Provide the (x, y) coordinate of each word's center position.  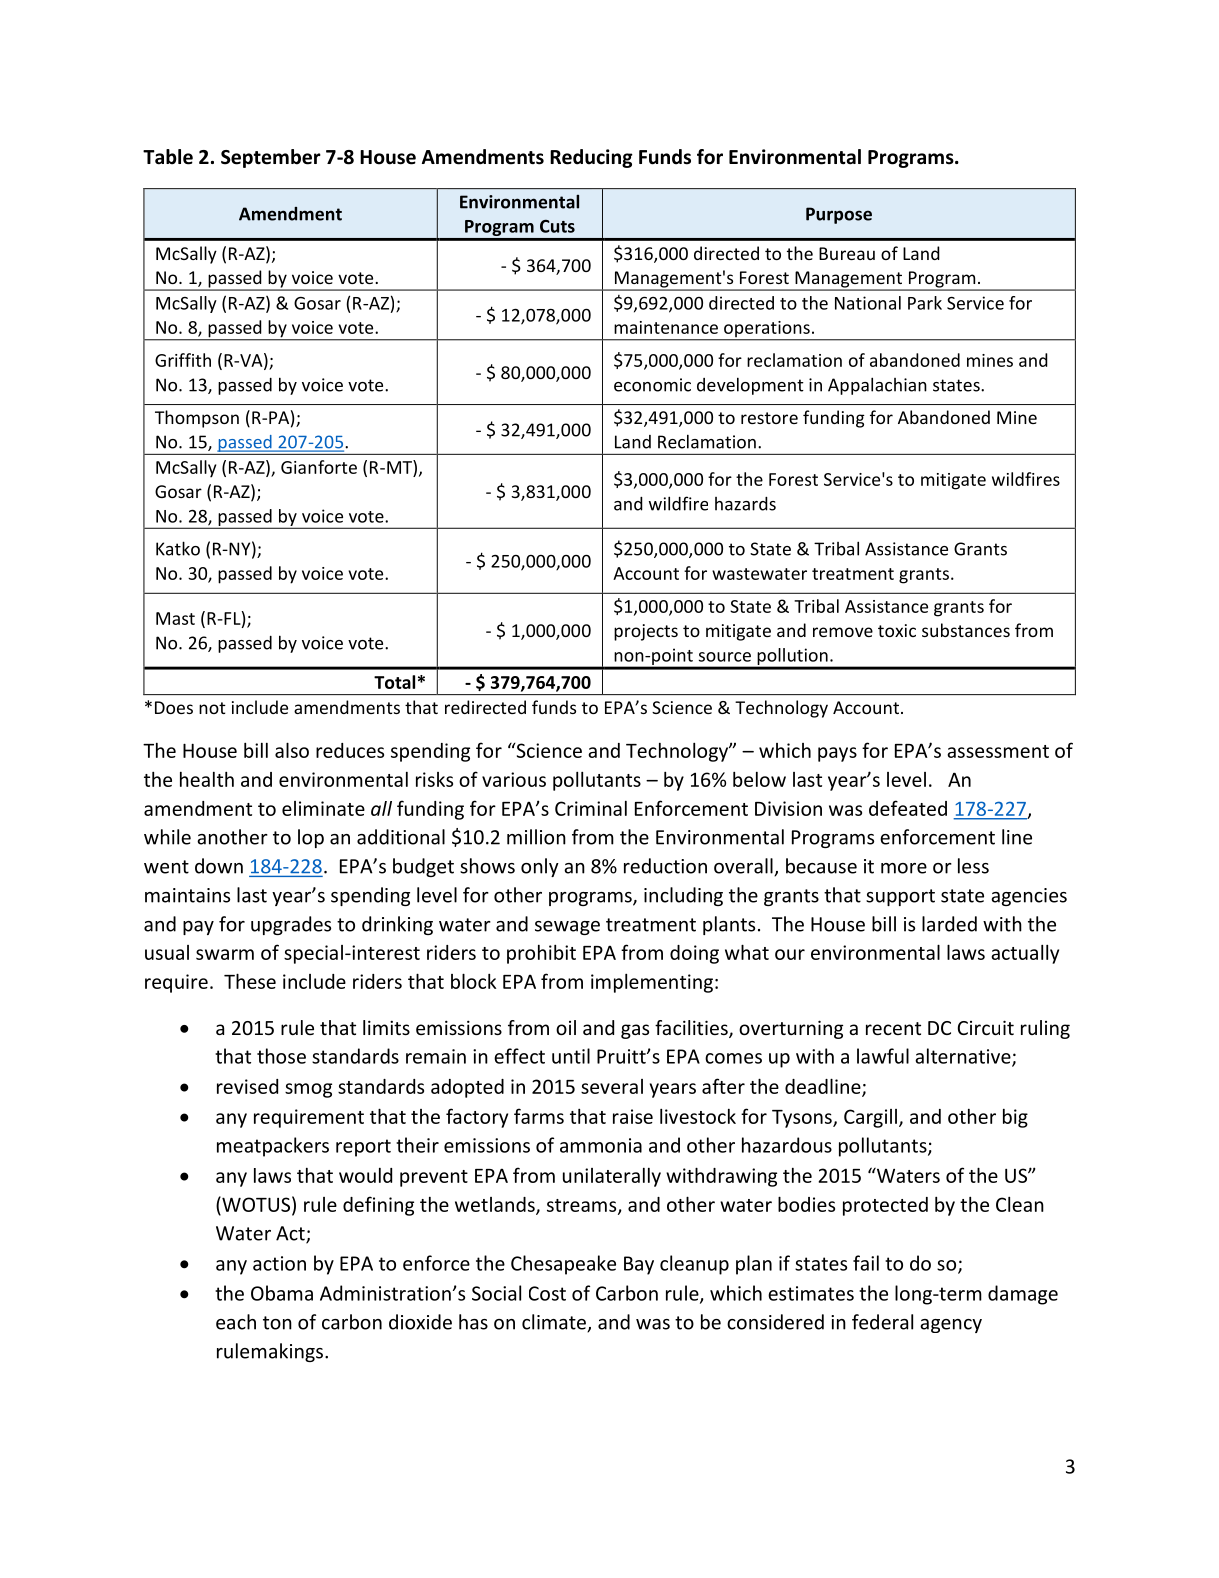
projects (646, 632)
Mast (175, 618)
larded (949, 924)
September (271, 158)
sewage (567, 928)
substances (966, 630)
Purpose (839, 215)
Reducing (591, 158)
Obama (282, 1293)
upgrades (291, 925)
